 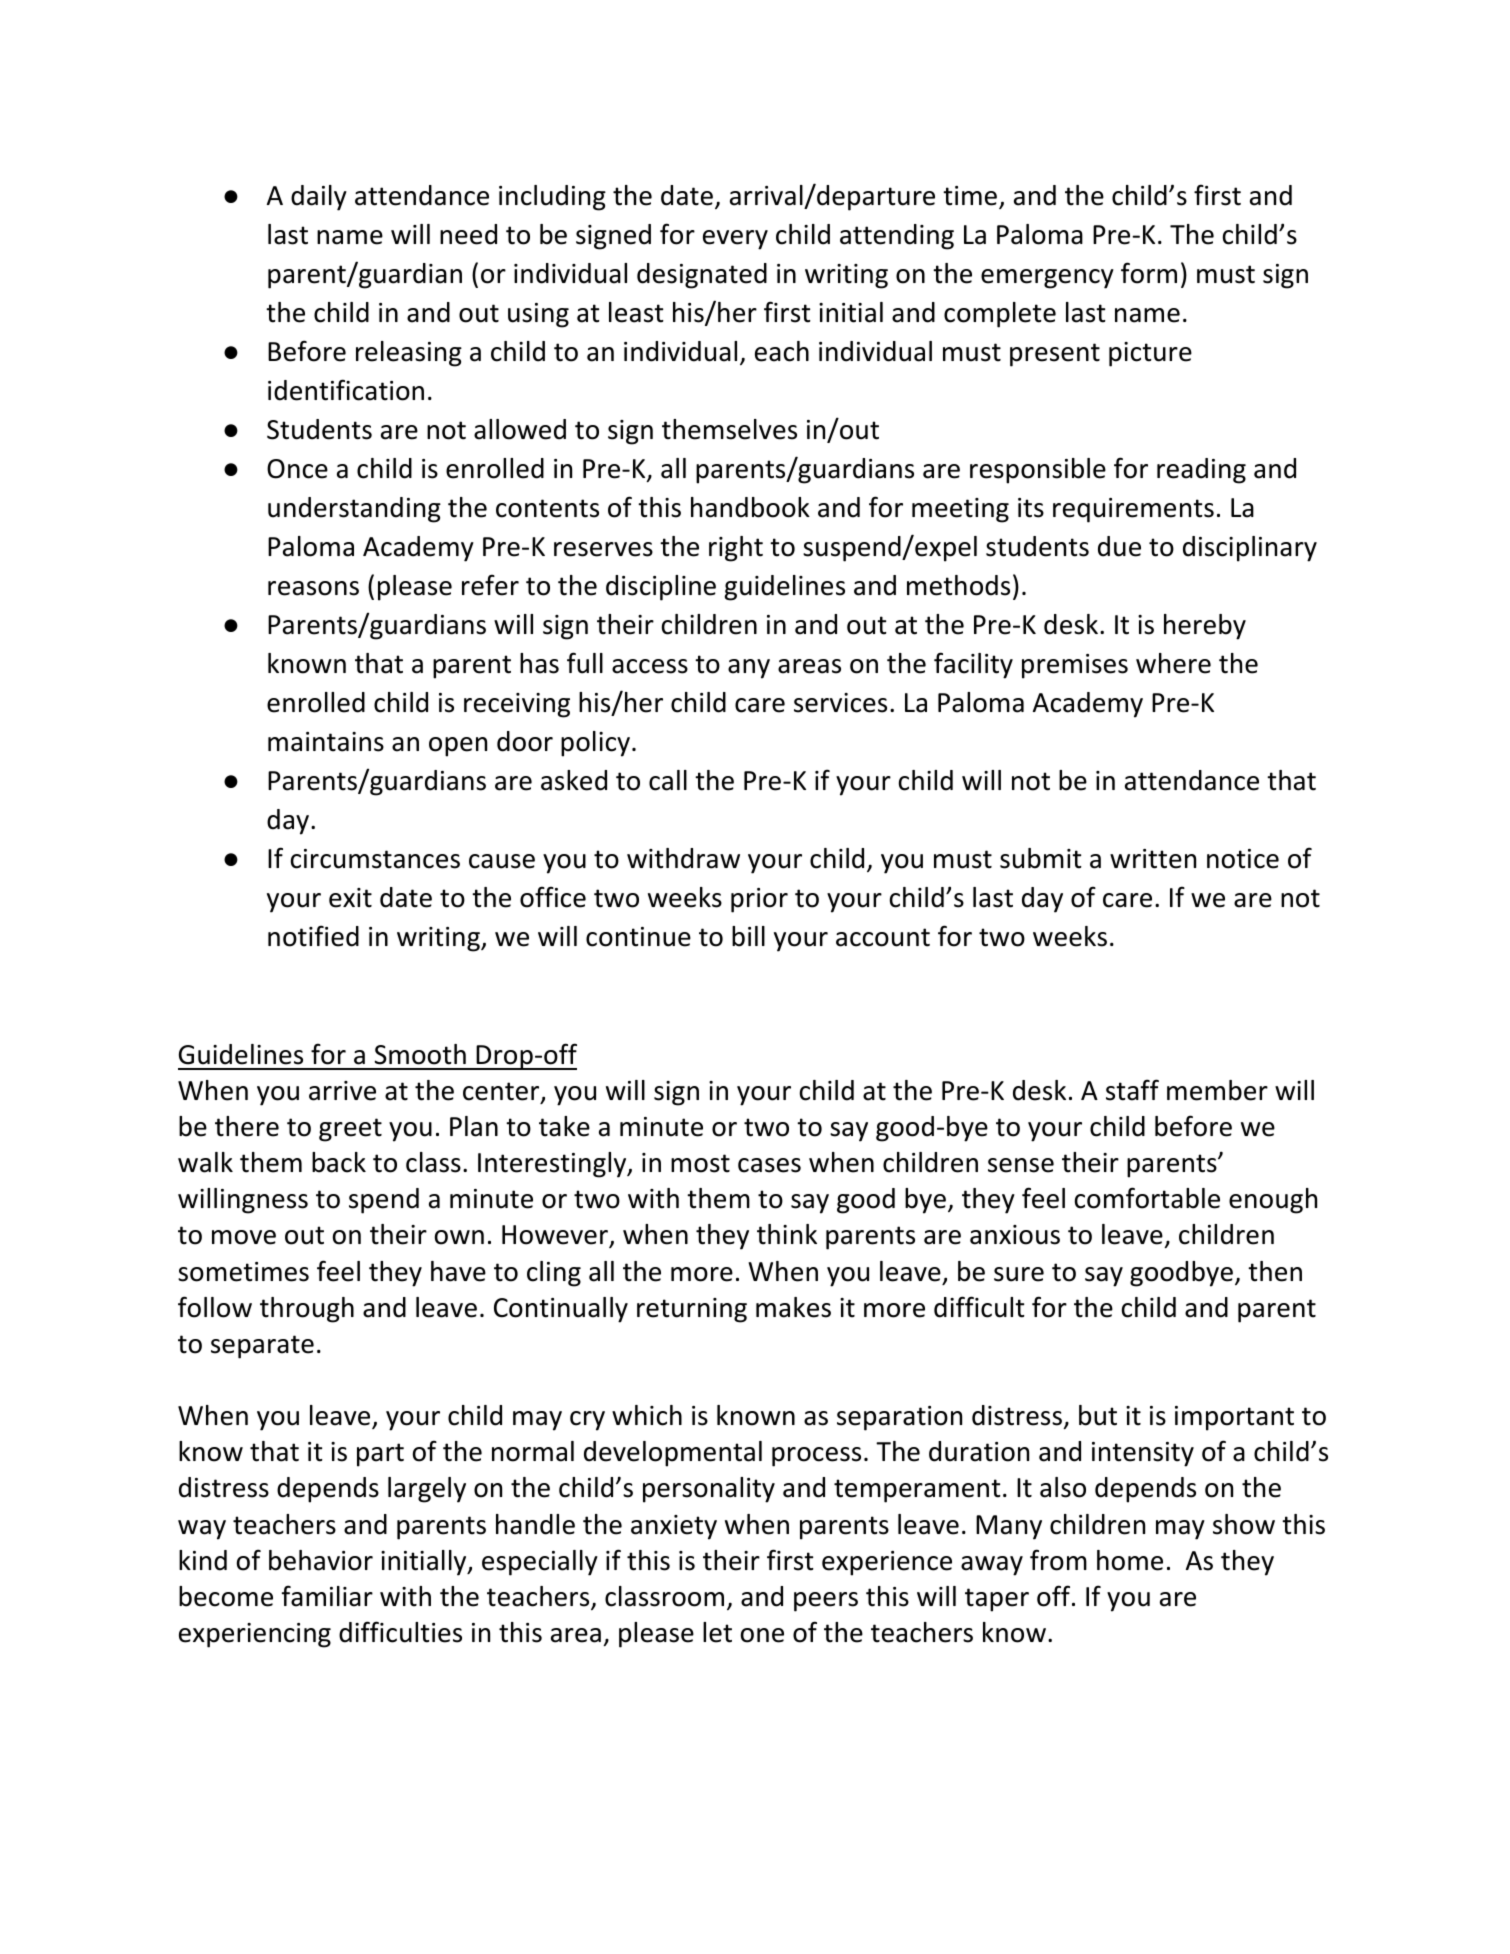 I want to click on familiar, so click(x=327, y=1596).
